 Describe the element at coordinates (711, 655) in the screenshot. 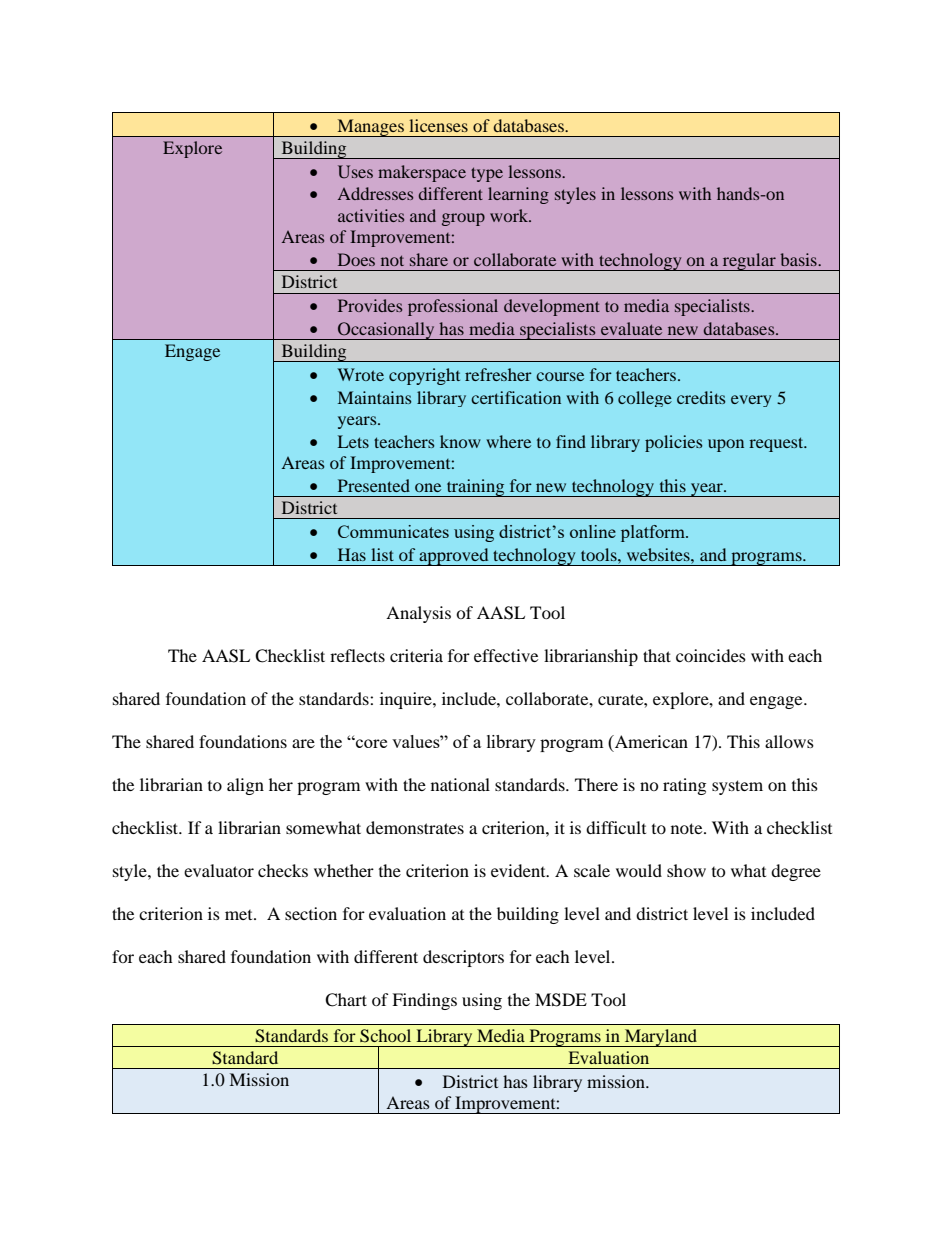

I see `coincides` at that location.
